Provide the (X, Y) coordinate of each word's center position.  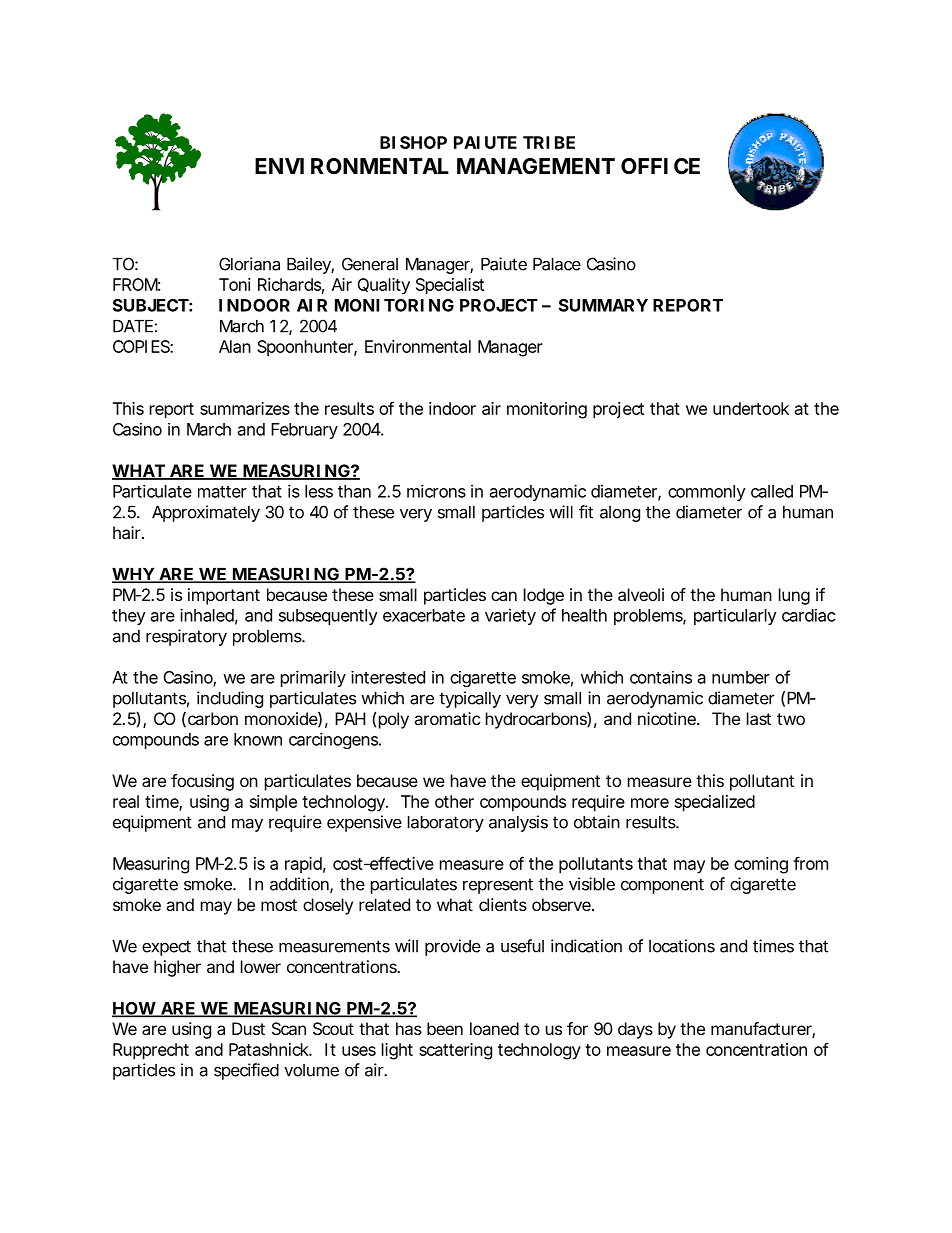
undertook (751, 408)
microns (436, 491)
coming (761, 865)
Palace (557, 264)
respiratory (186, 637)
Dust (248, 1028)
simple (273, 803)
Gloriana (249, 264)
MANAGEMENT (535, 166)
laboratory (446, 824)
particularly (735, 617)
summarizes (245, 408)
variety (510, 617)
